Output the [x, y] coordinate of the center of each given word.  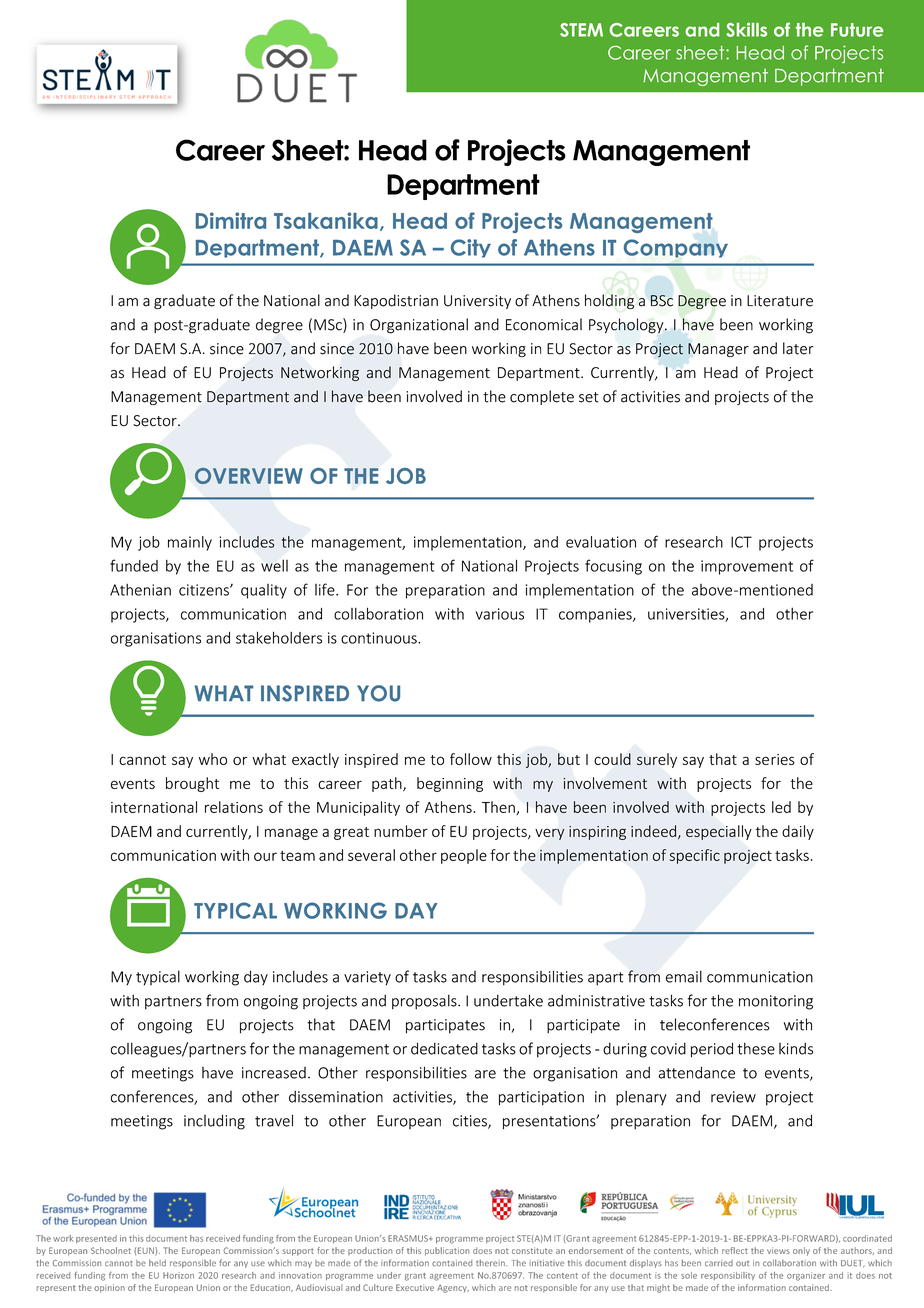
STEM [581, 30]
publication [447, 1251]
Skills [746, 29]
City [471, 248]
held [157, 1262]
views [778, 1250]
